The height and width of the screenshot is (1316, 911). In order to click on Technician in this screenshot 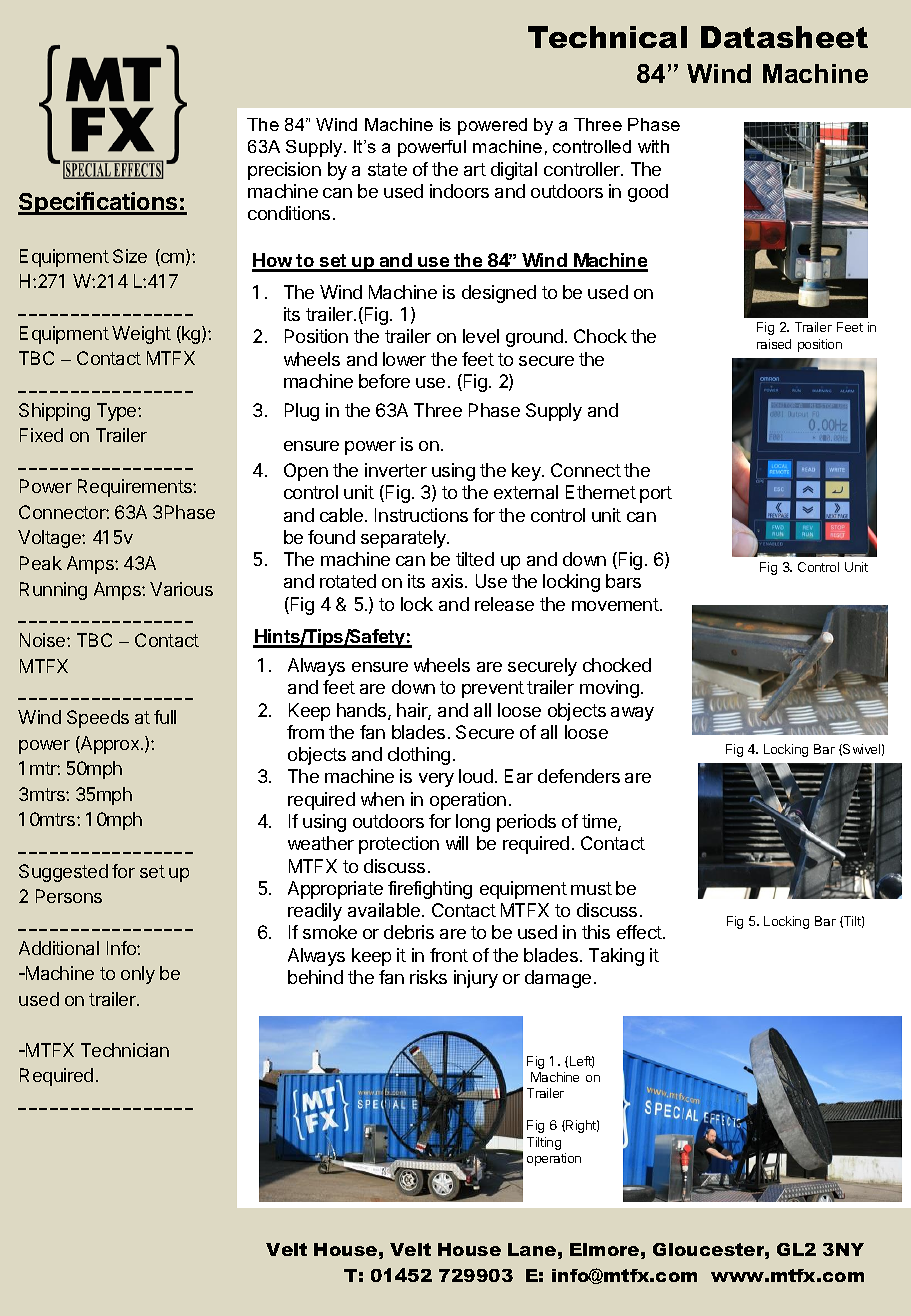, I will do `click(125, 1050)`.
